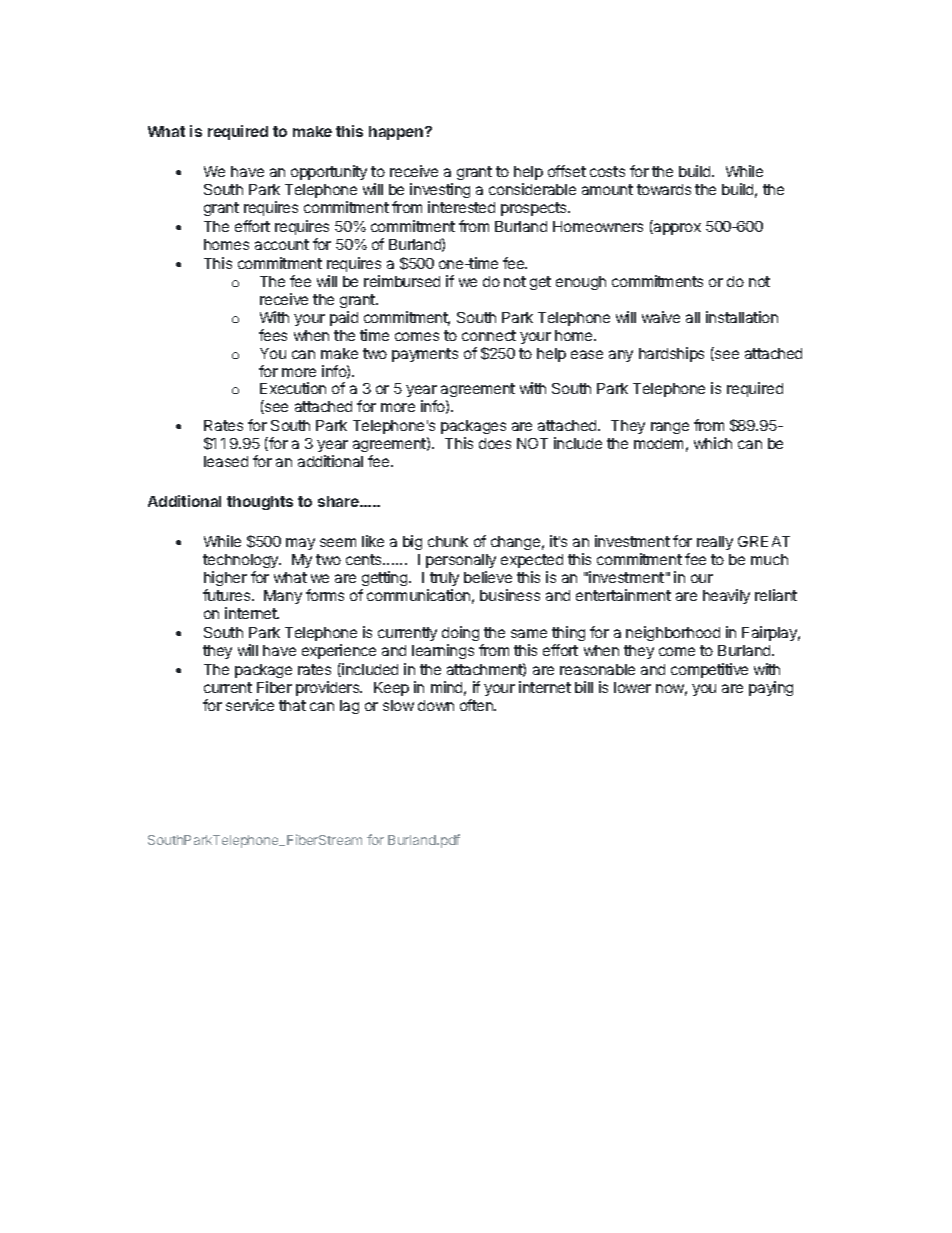 This page has width=952, height=1233. Describe the element at coordinates (742, 317) in the page. I see `installation` at that location.
